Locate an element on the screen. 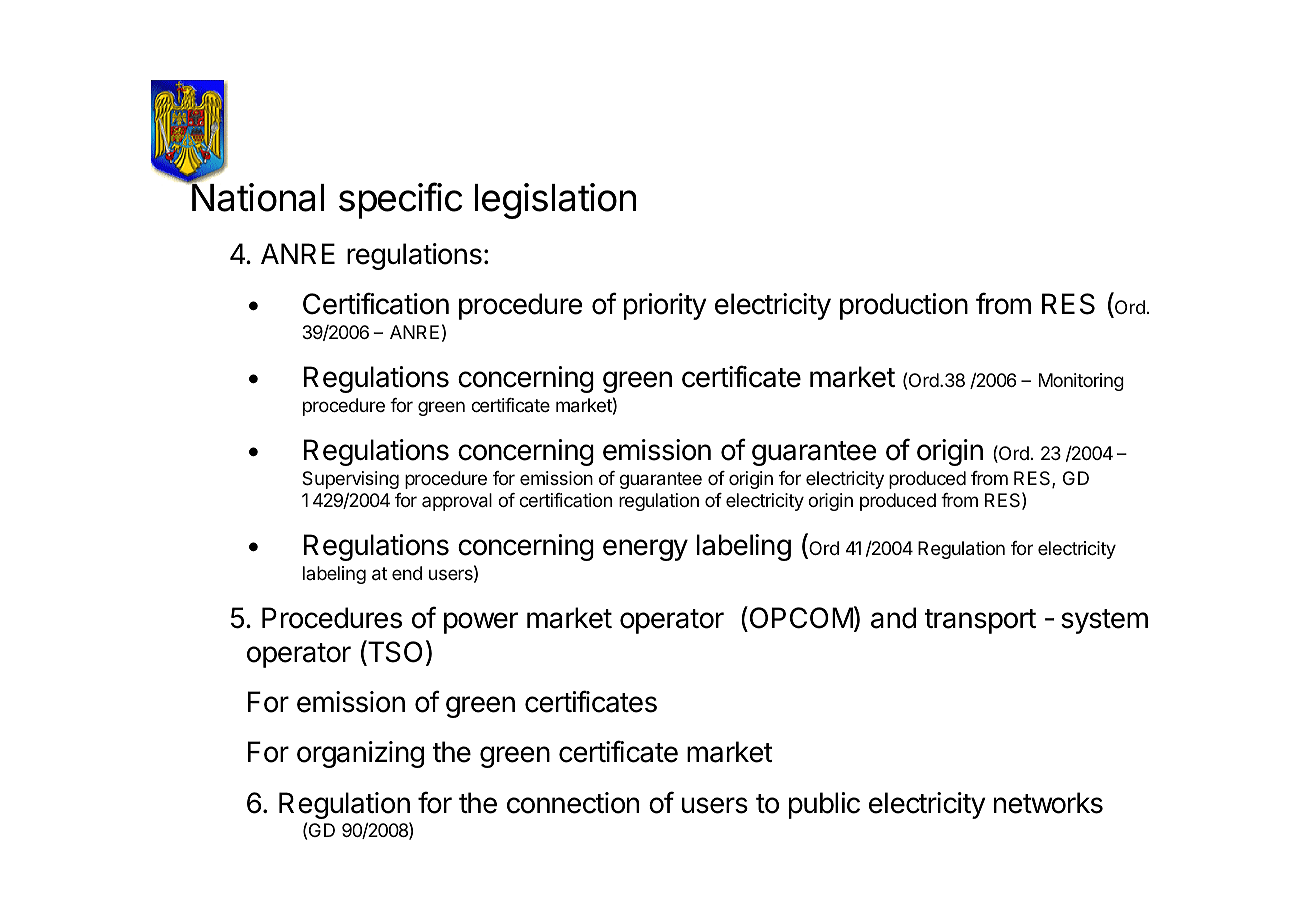 This screenshot has width=1308, height=924. specific is located at coordinates (400, 200).
